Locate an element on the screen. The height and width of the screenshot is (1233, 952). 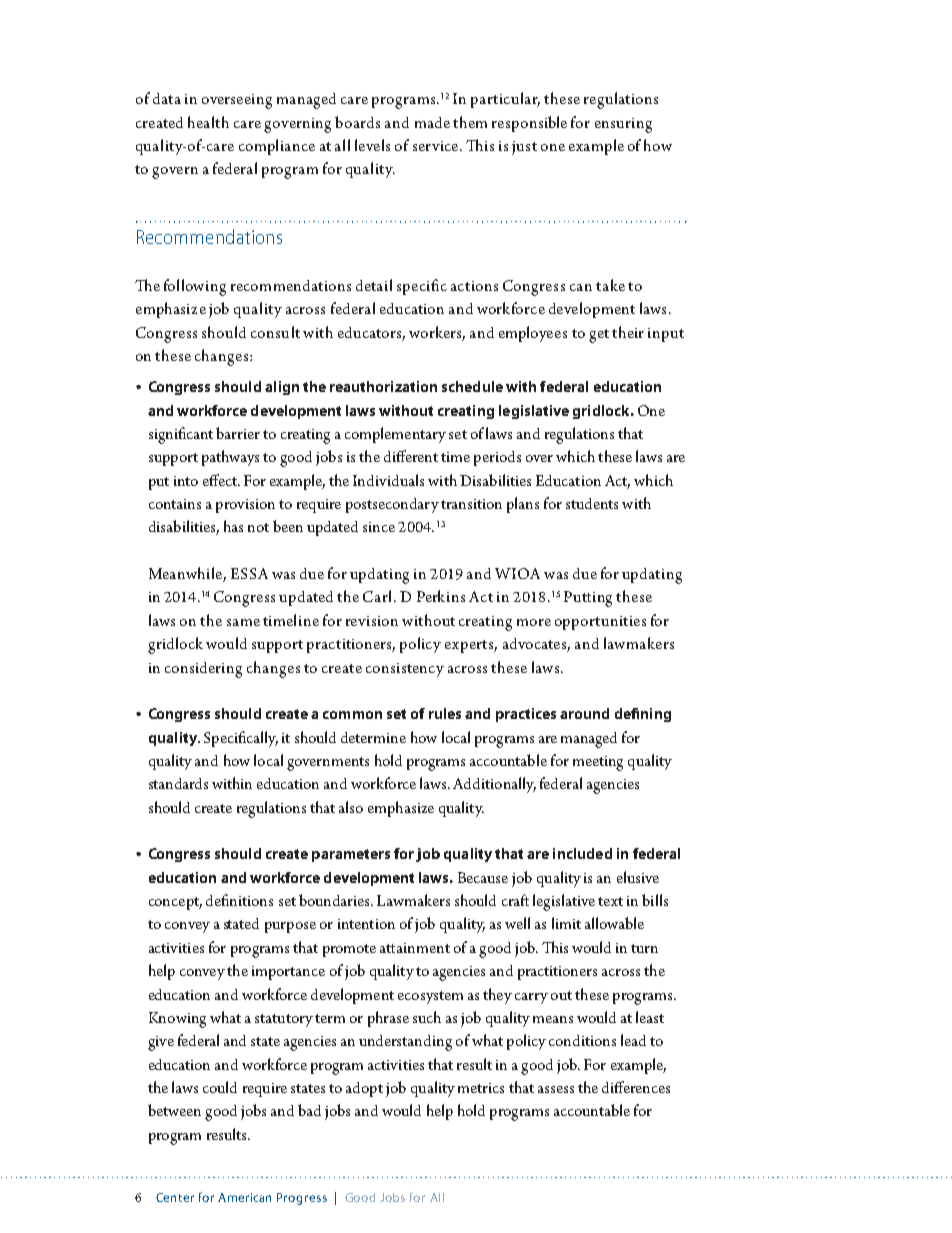
get is located at coordinates (599, 336).
